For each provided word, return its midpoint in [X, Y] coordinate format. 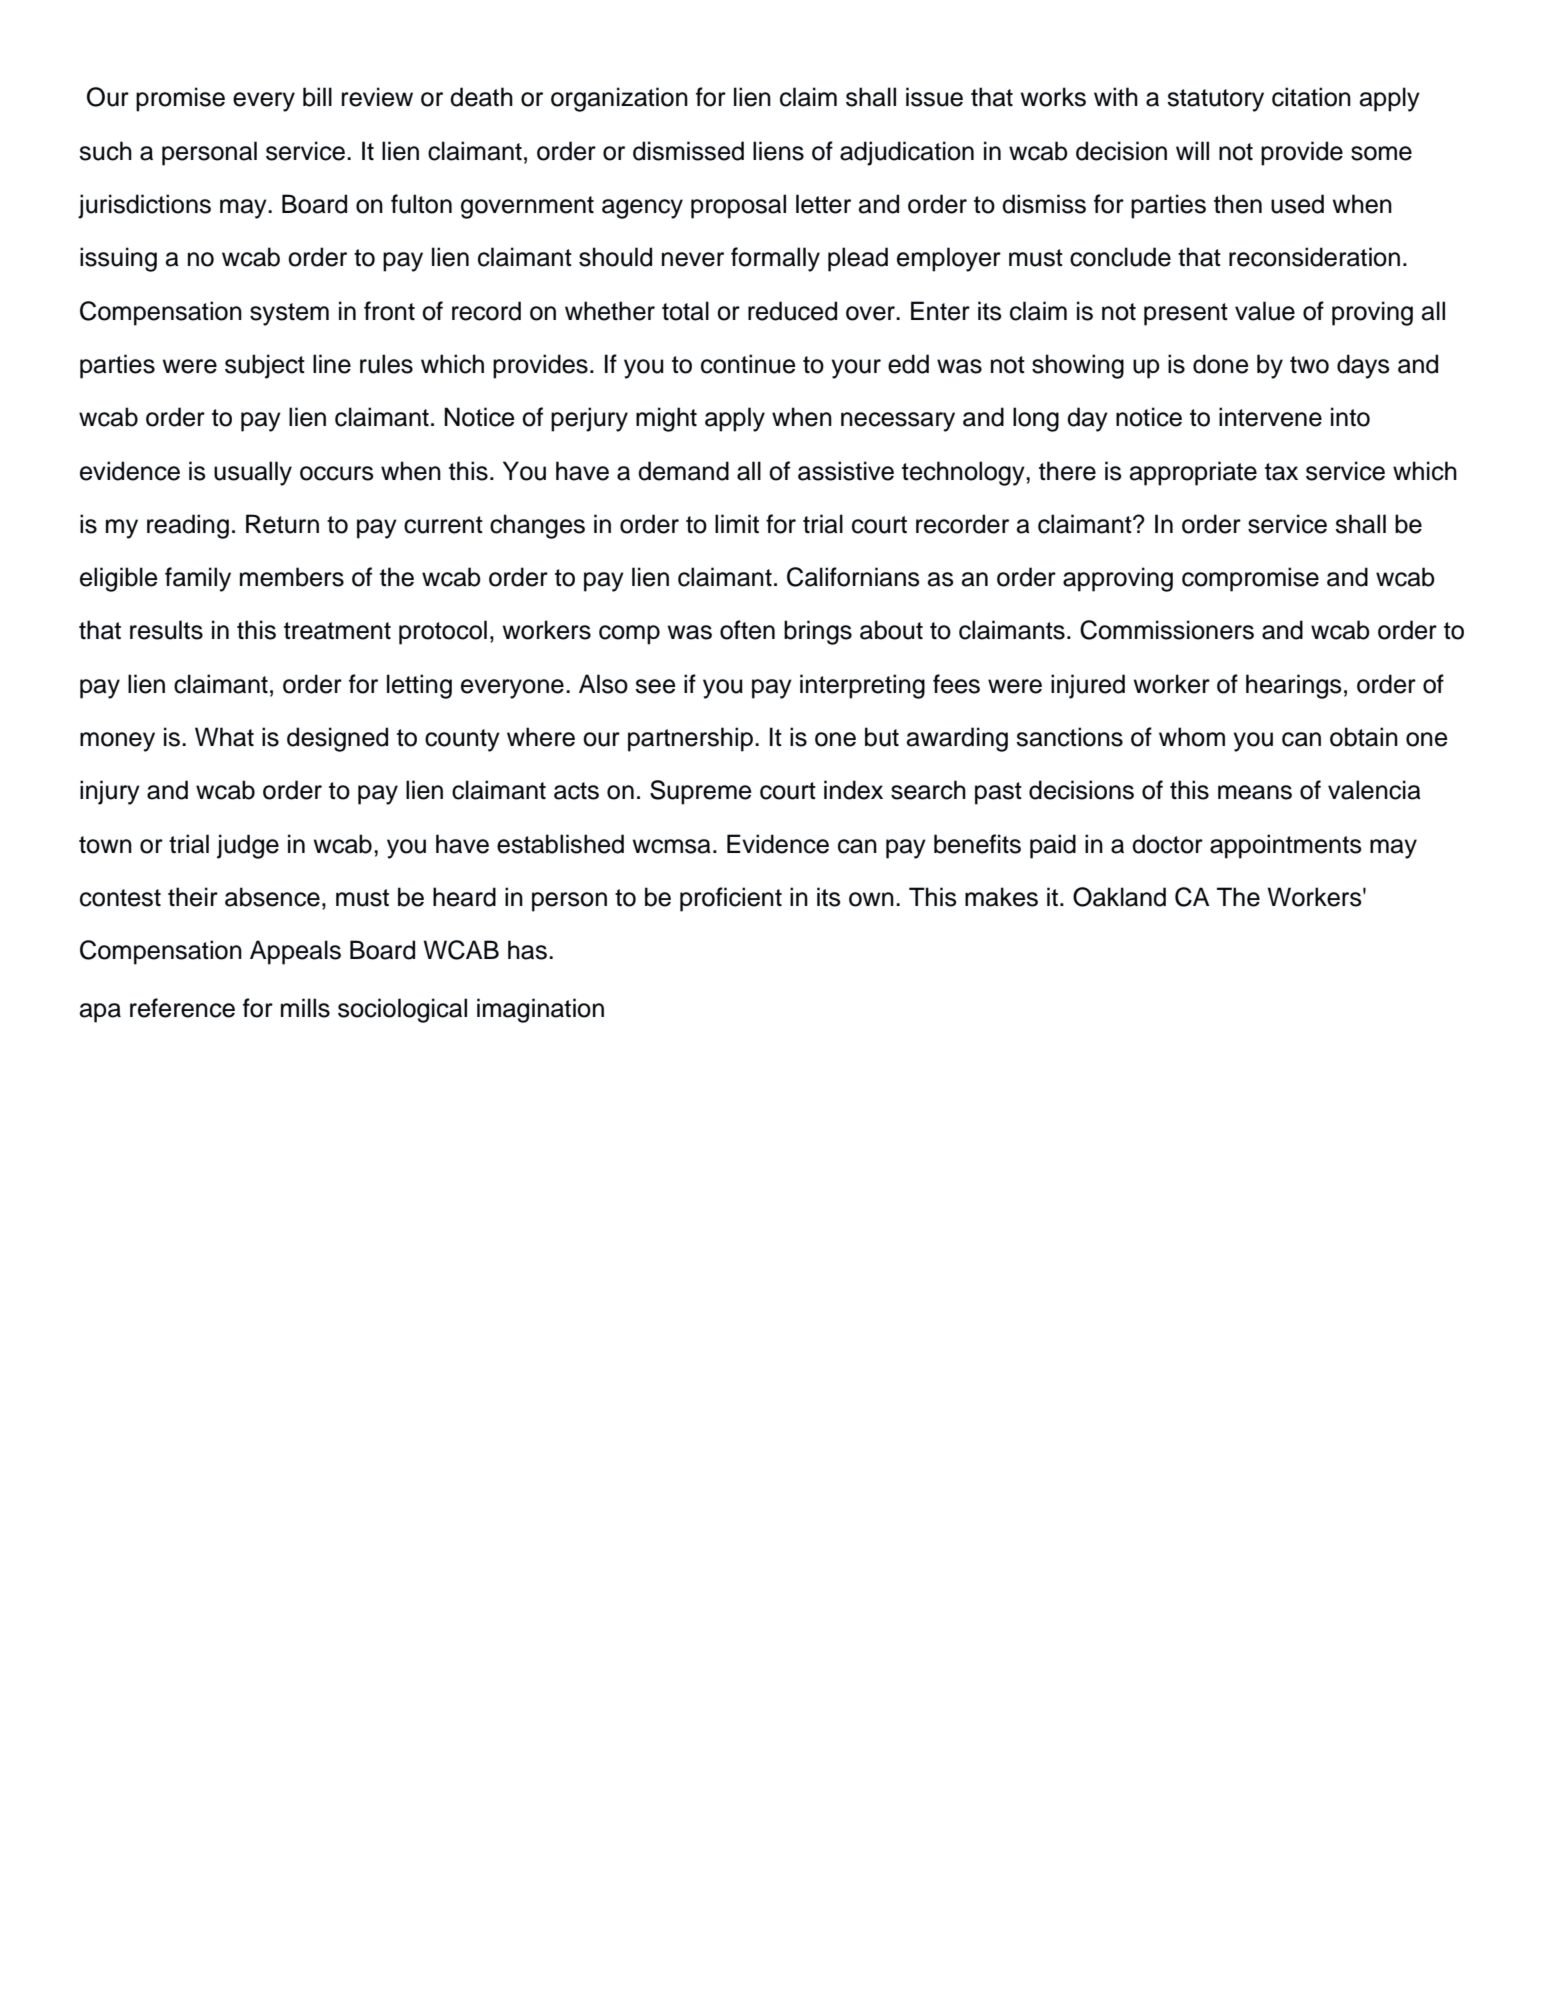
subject [265, 366]
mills [305, 1008]
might [666, 419]
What [224, 737]
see [655, 686]
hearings [1294, 686]
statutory [1215, 100]
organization [619, 99]
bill [317, 97]
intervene [1270, 417]
